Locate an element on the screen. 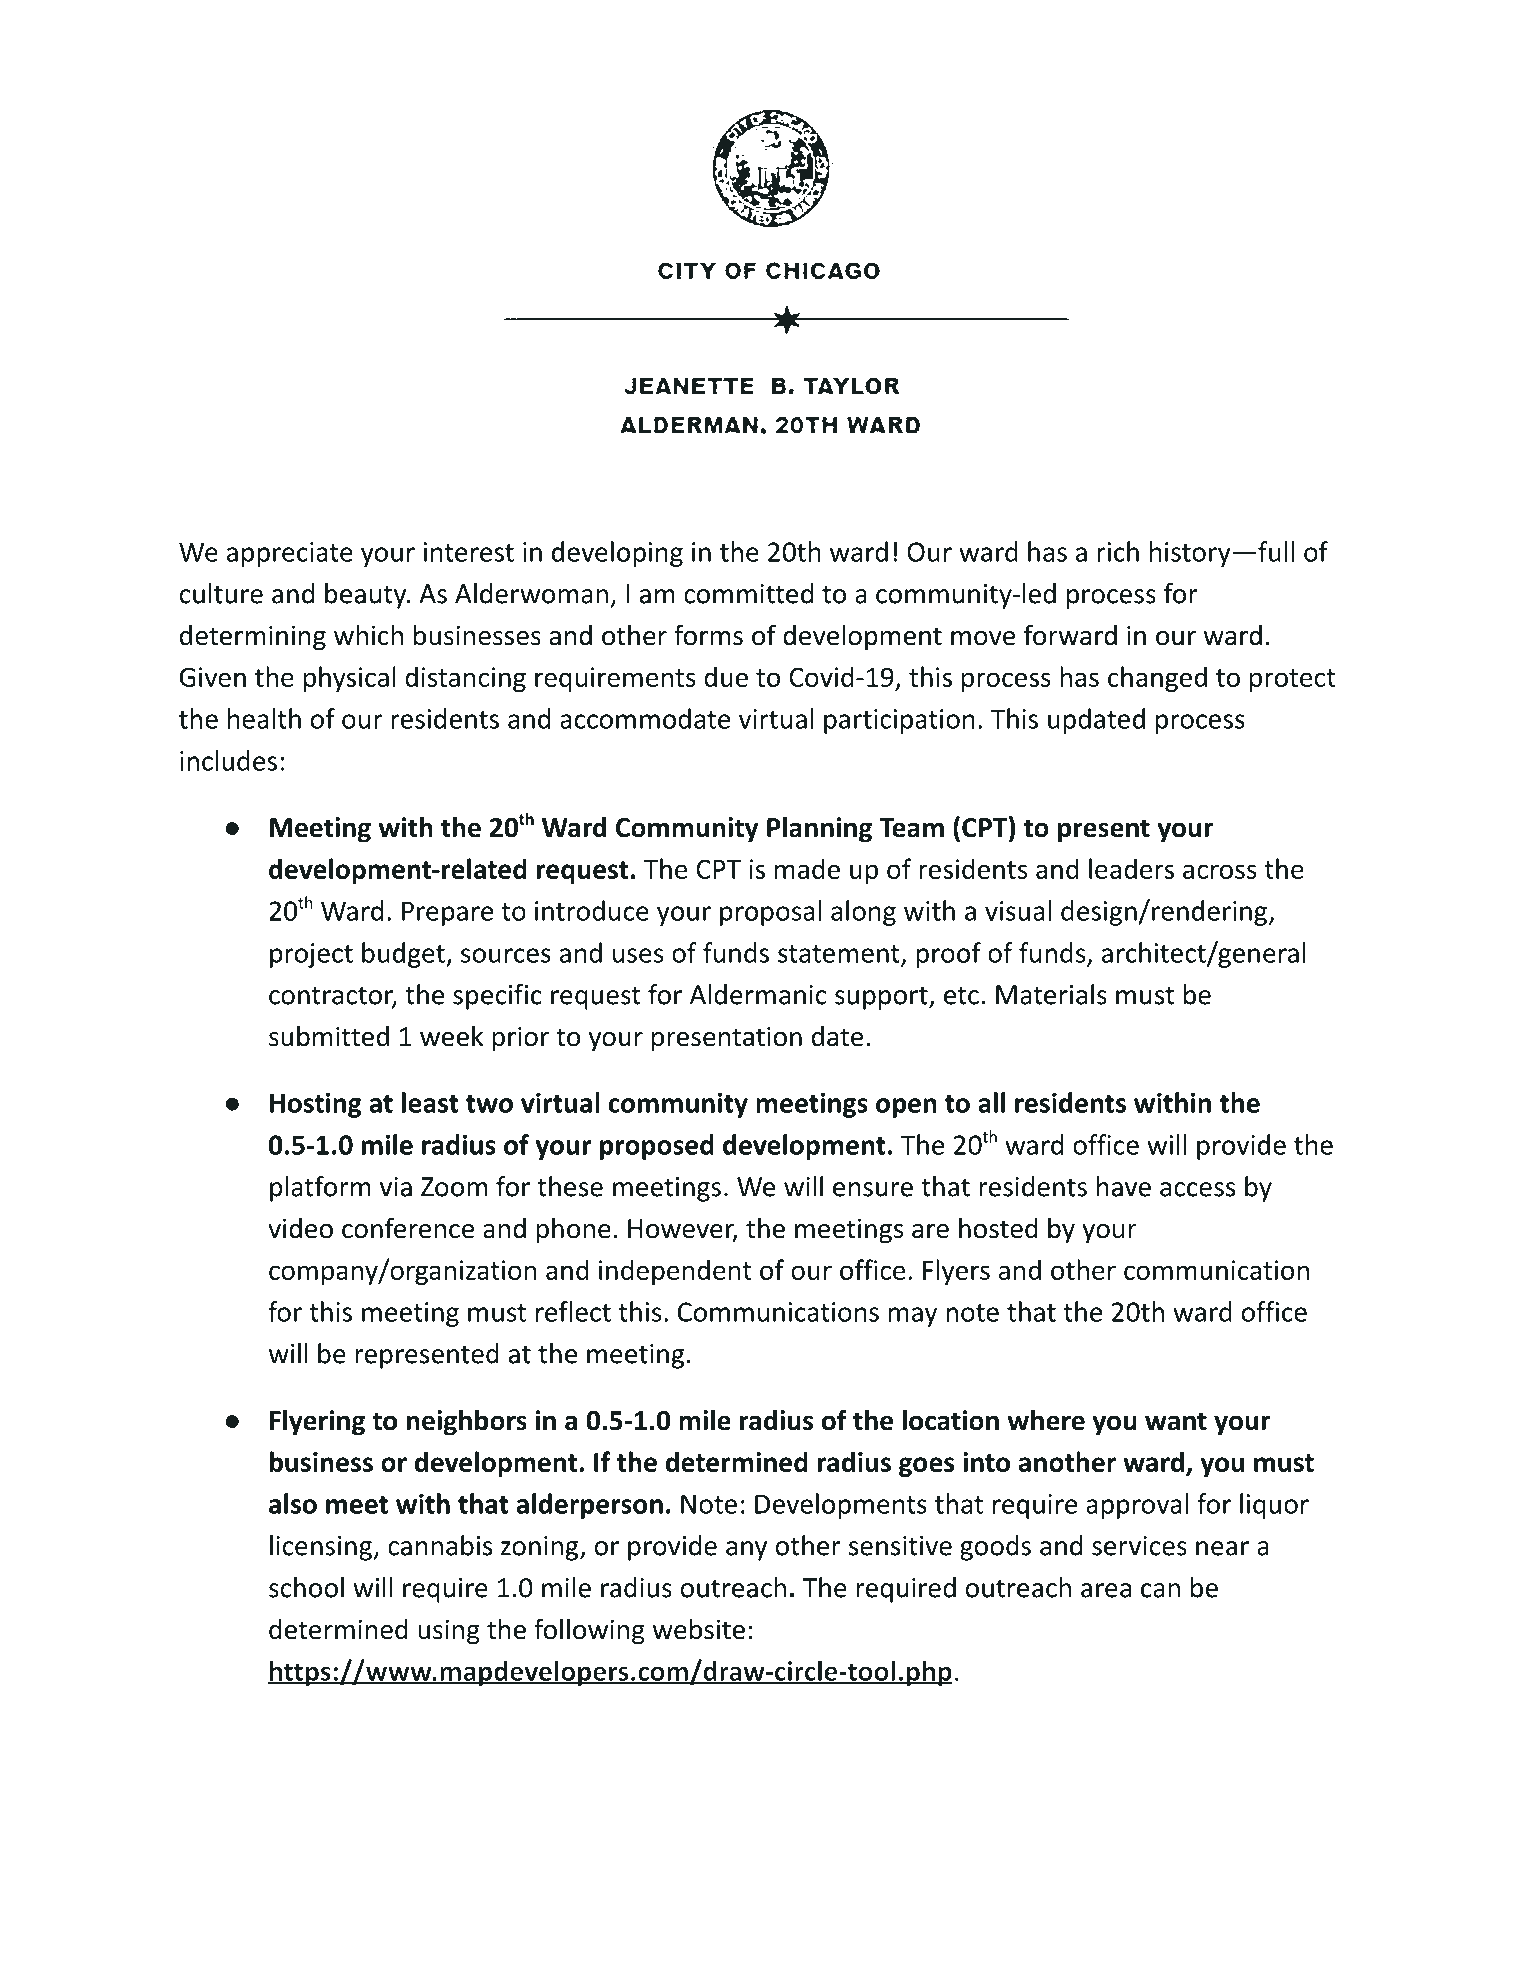 The image size is (1518, 1965). beauty is located at coordinates (367, 596).
